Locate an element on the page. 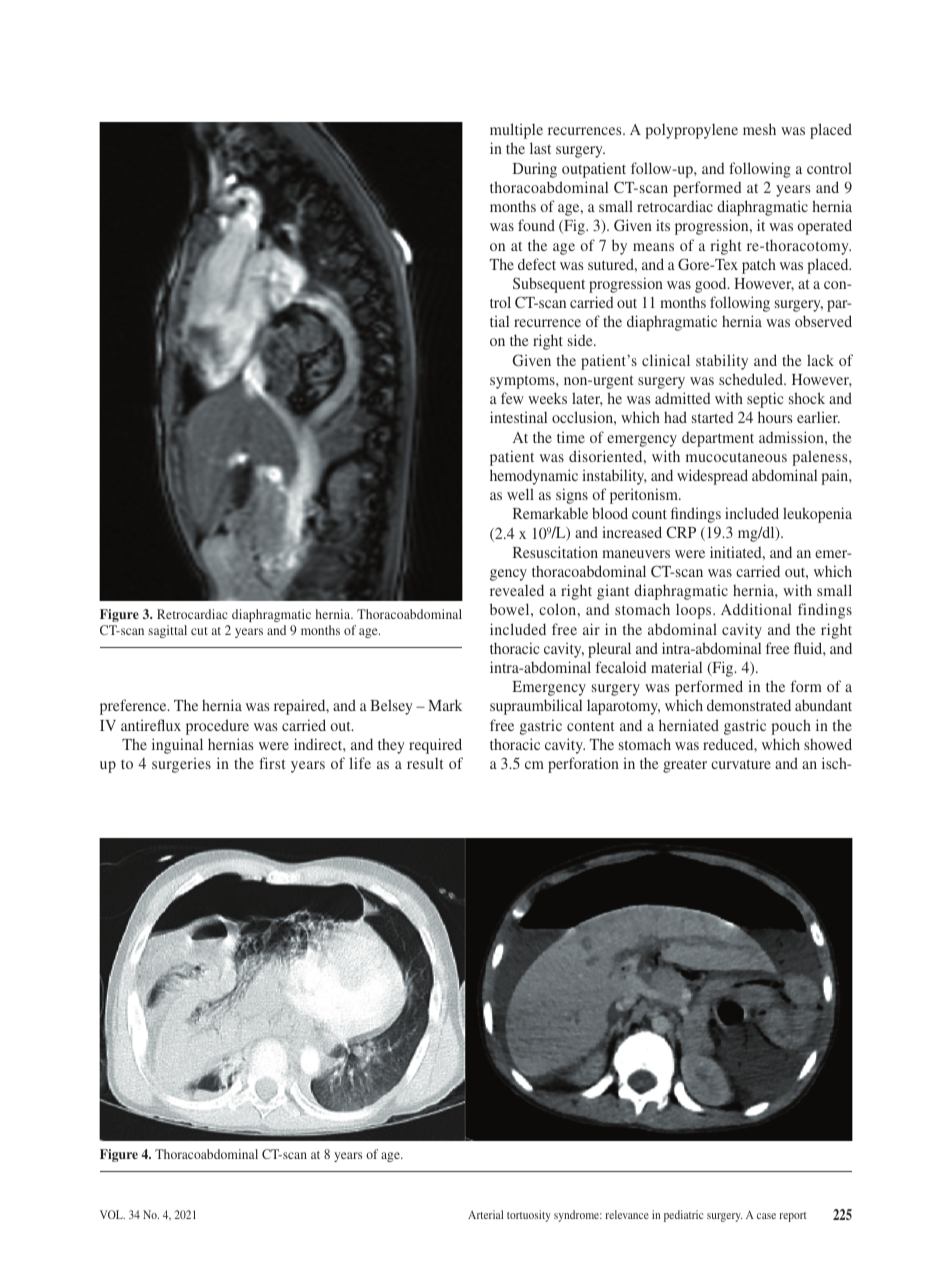 The height and width of the document is (1270, 952). well is located at coordinates (520, 494).
